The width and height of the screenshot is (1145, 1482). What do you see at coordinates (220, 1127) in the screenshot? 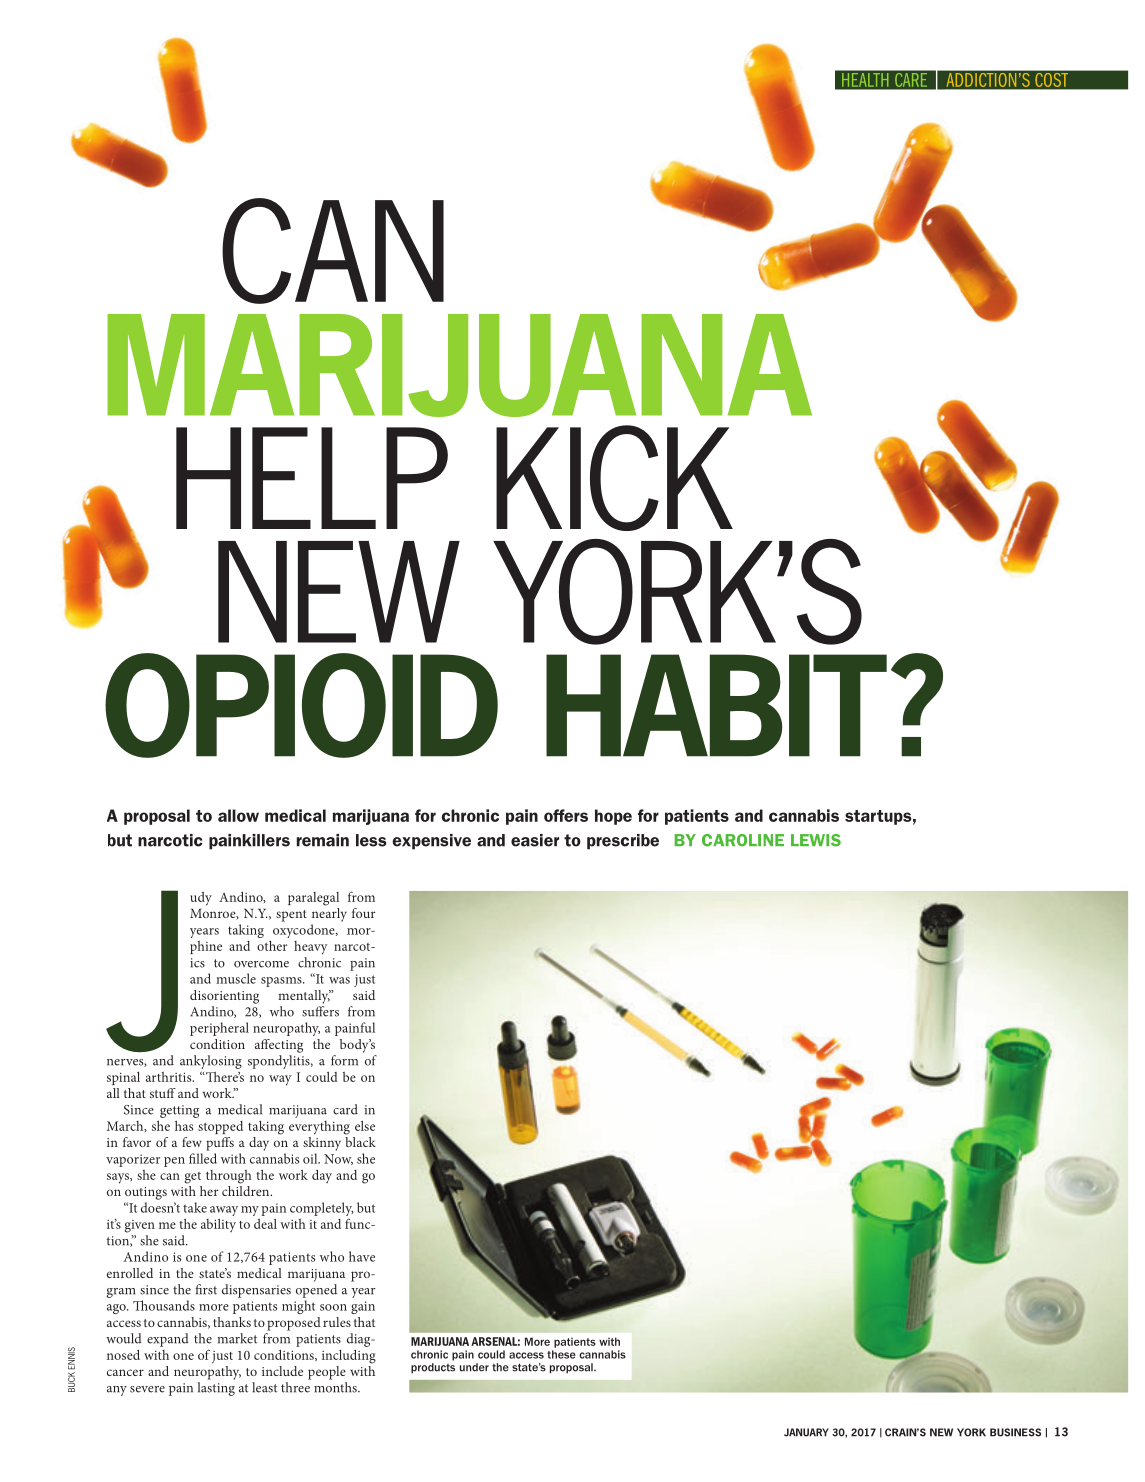
I see `stopped` at bounding box center [220, 1127].
